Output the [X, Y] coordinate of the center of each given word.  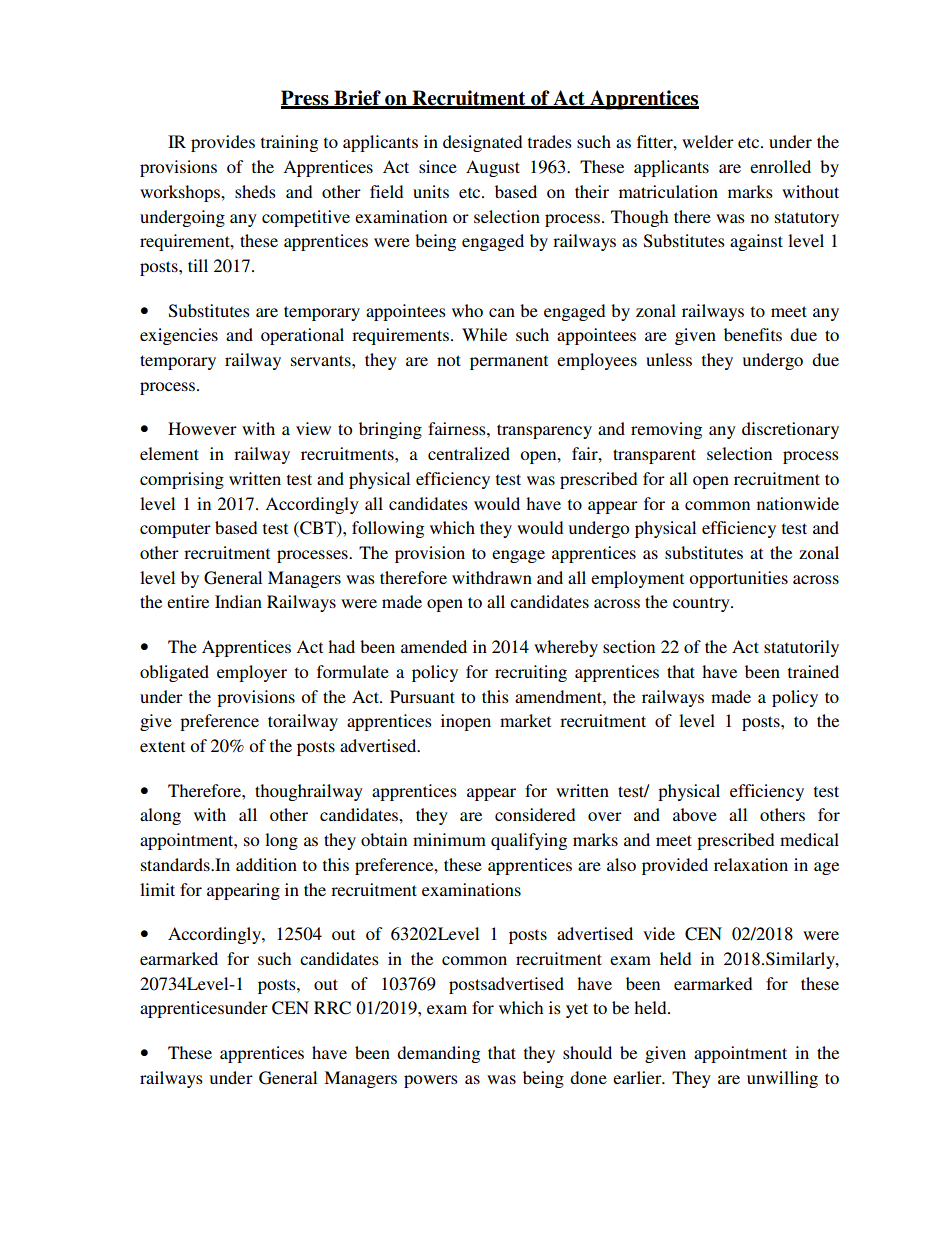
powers [431, 1081]
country [702, 604]
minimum [449, 839]
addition [266, 864]
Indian [238, 601]
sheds [255, 191]
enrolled [780, 166]
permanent [509, 362]
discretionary [790, 430]
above [695, 814]
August [493, 168]
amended [434, 646]
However [202, 428]
